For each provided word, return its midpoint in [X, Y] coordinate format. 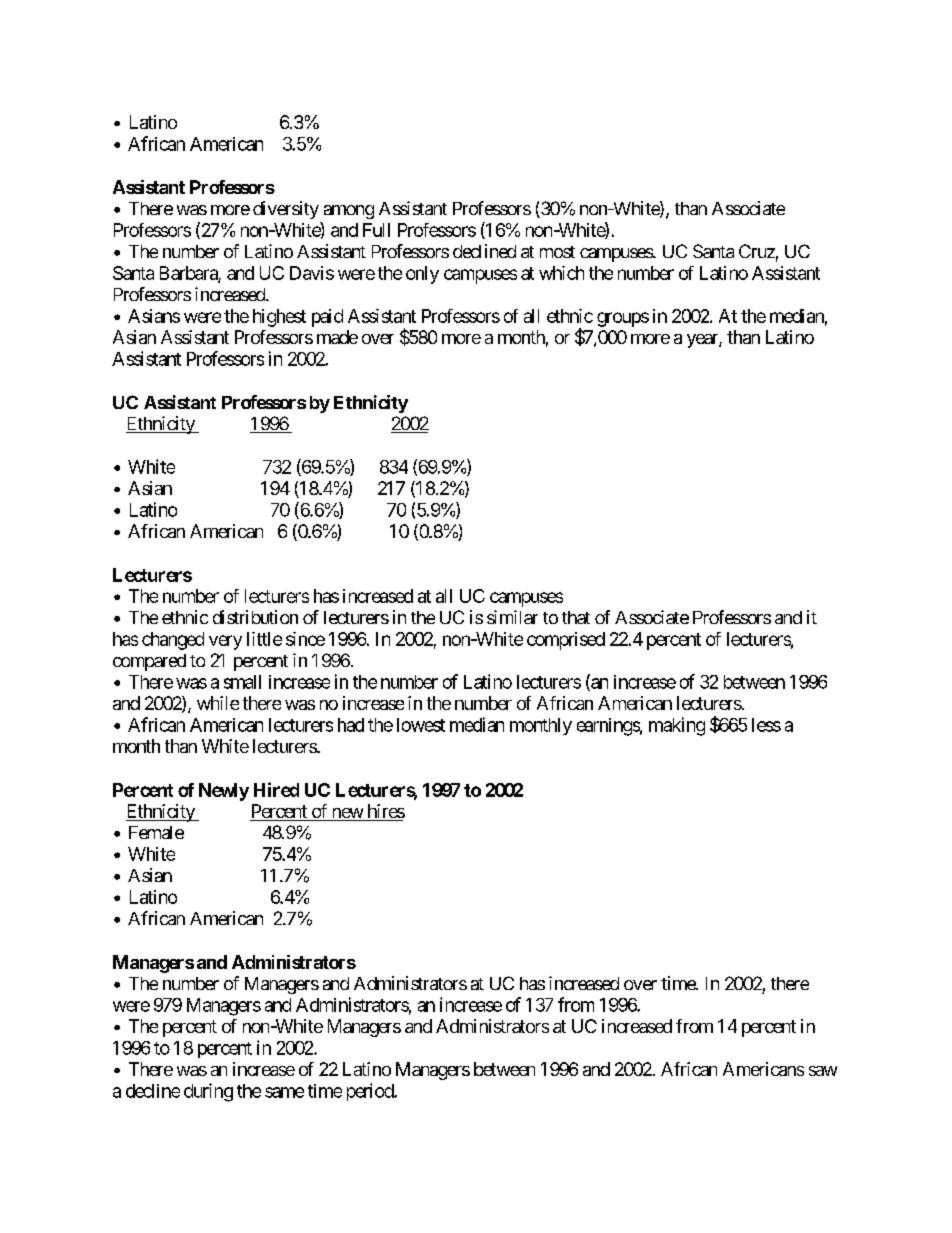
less [766, 725]
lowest [421, 725]
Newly [224, 792]
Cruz [757, 251]
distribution [255, 617]
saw [823, 1071]
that [576, 617]
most [557, 252]
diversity [286, 210]
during [208, 1092]
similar [512, 617]
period [371, 1092]
